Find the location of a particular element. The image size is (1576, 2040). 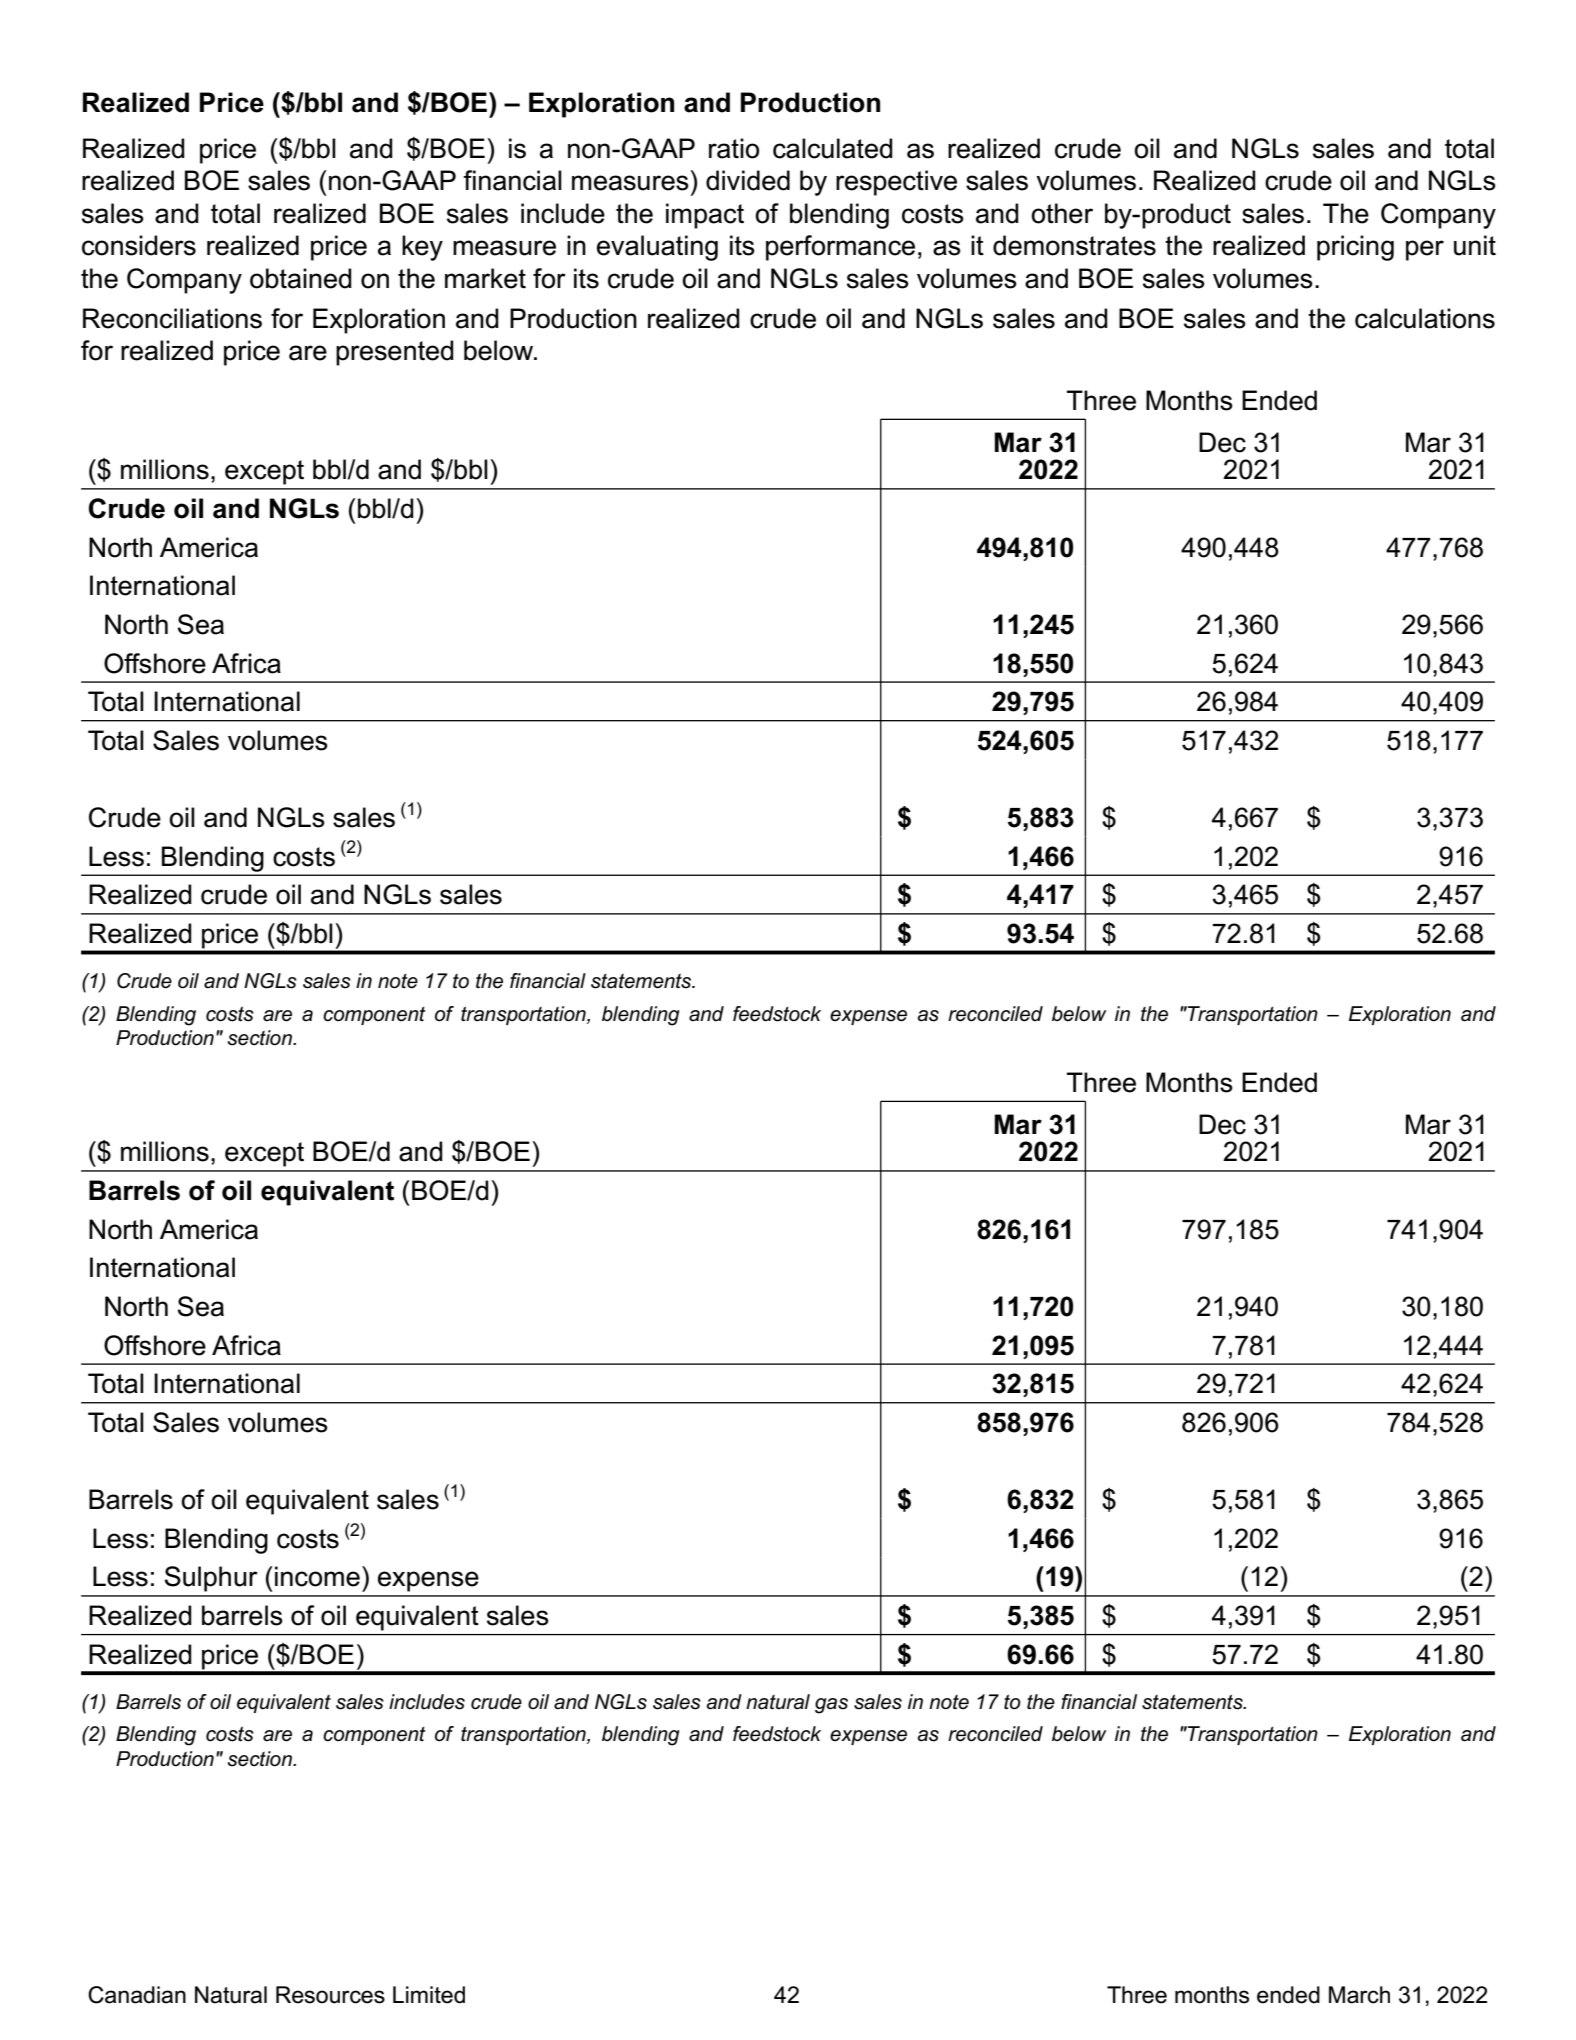

presented is located at coordinates (395, 353).
